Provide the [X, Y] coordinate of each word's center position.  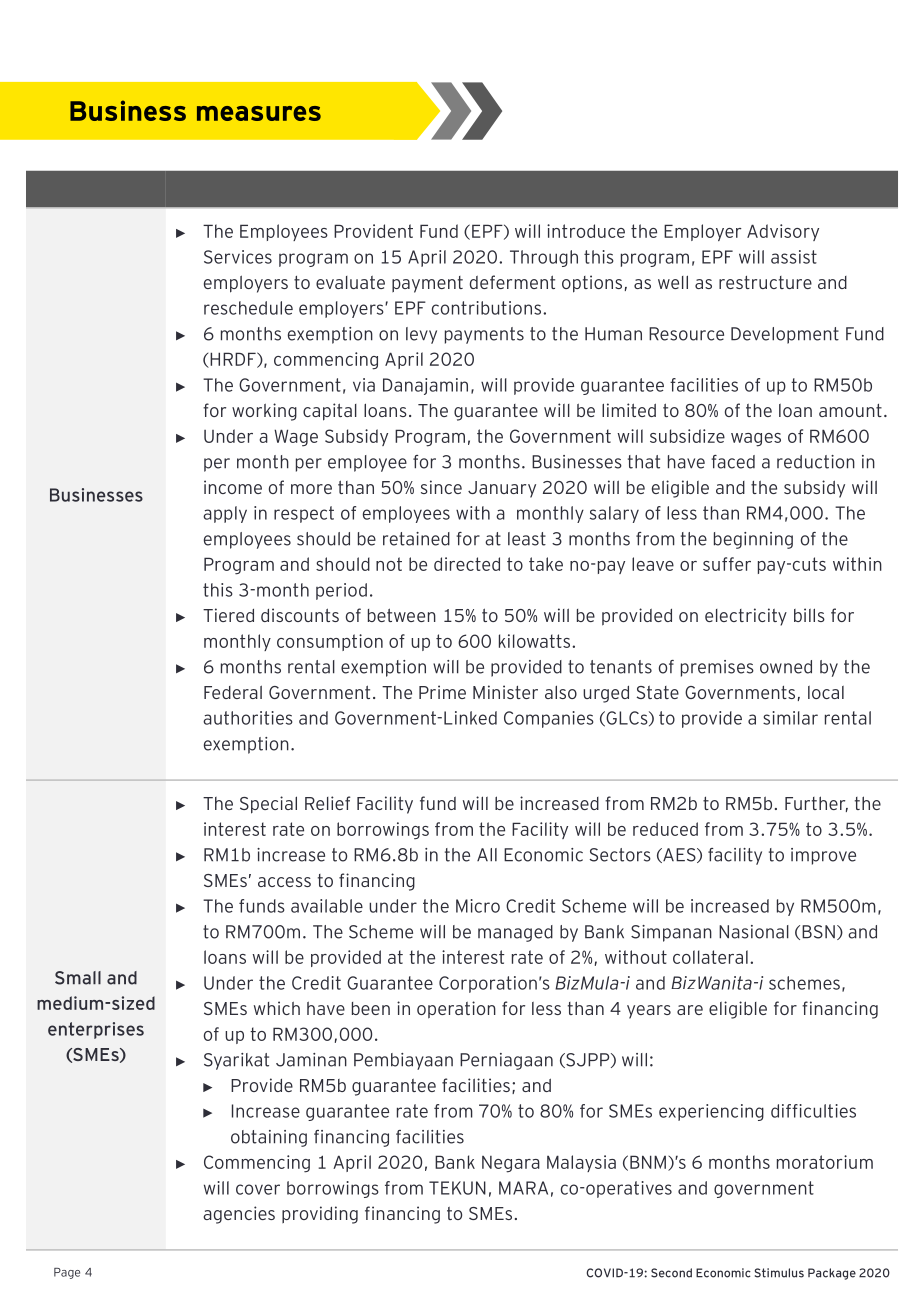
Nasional [754, 932]
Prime [442, 692]
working [264, 412]
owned [786, 667]
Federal [233, 692]
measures [259, 113]
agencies [239, 1215]
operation [456, 1010]
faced [733, 462]
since [441, 487]
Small [78, 978]
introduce [586, 231]
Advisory [783, 232]
